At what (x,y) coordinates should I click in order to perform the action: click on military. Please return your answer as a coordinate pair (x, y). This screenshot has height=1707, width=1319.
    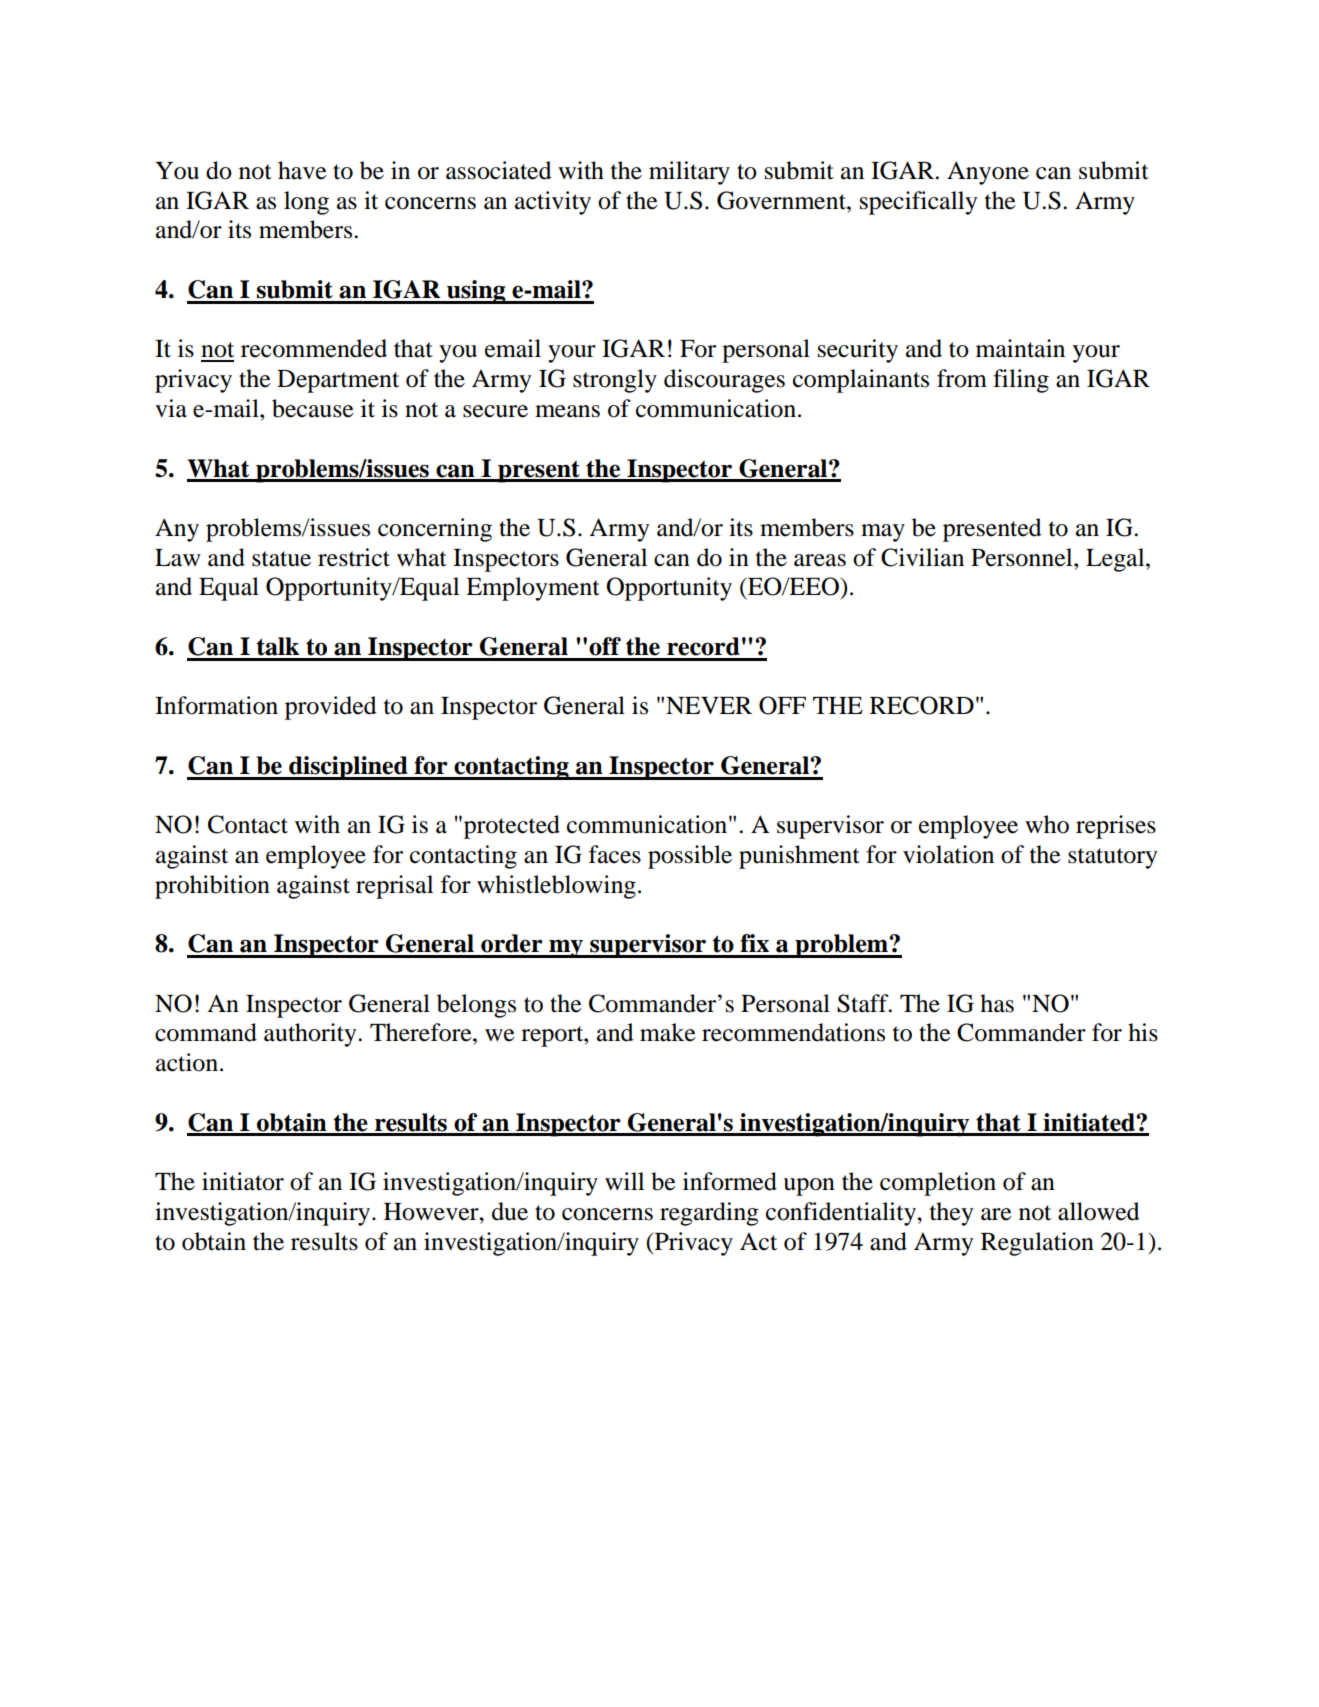
    Looking at the image, I should click on (689, 173).
